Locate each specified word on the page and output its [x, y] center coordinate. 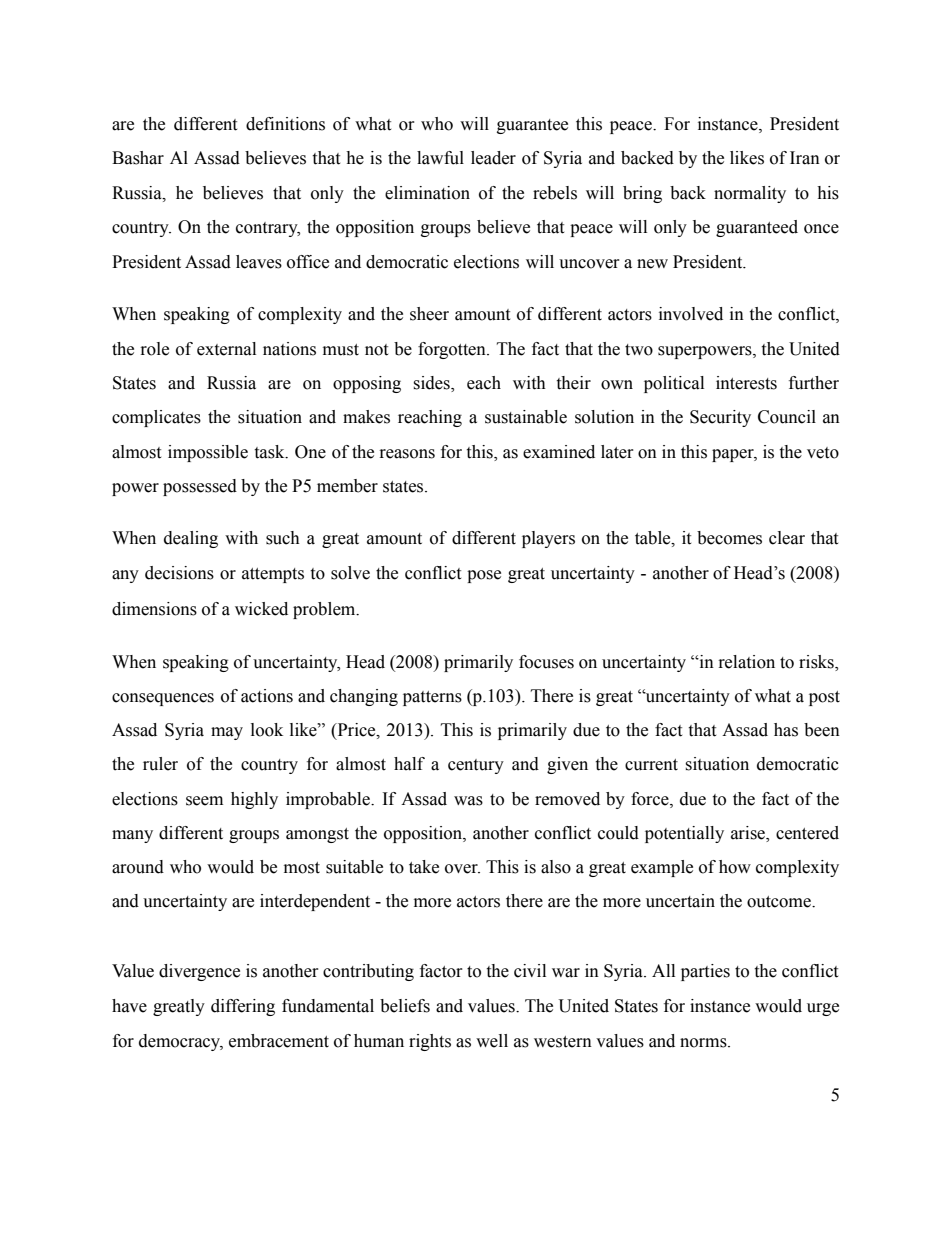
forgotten [453, 350]
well [492, 1041]
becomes [729, 538]
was [468, 801]
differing [243, 1007]
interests [746, 383]
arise [749, 833]
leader [493, 158]
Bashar [138, 158]
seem [204, 801]
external [226, 349]
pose [484, 576]
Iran [805, 158]
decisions [179, 573]
